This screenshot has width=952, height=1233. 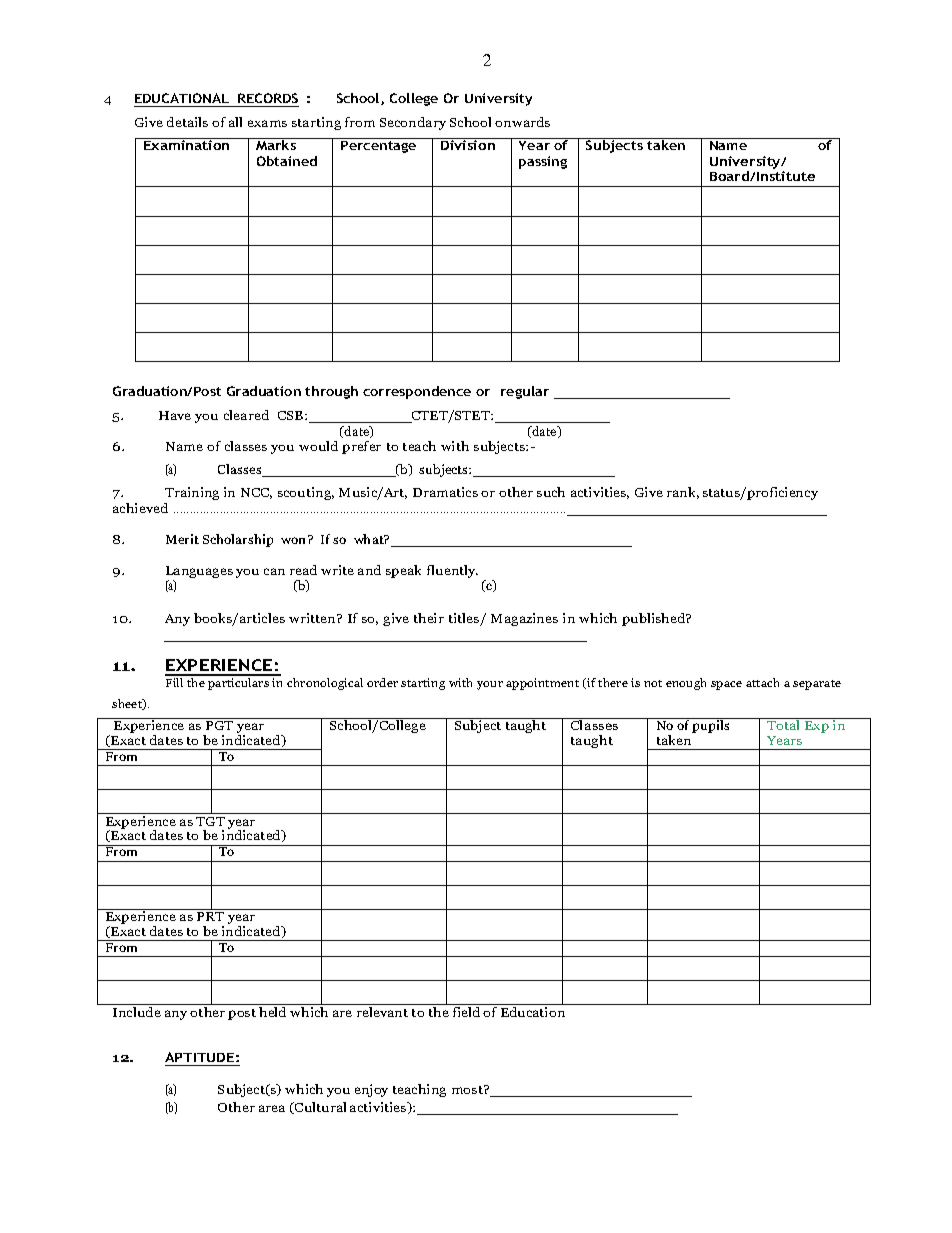 What do you see at coordinates (235, 122) in the screenshot?
I see `all` at bounding box center [235, 122].
